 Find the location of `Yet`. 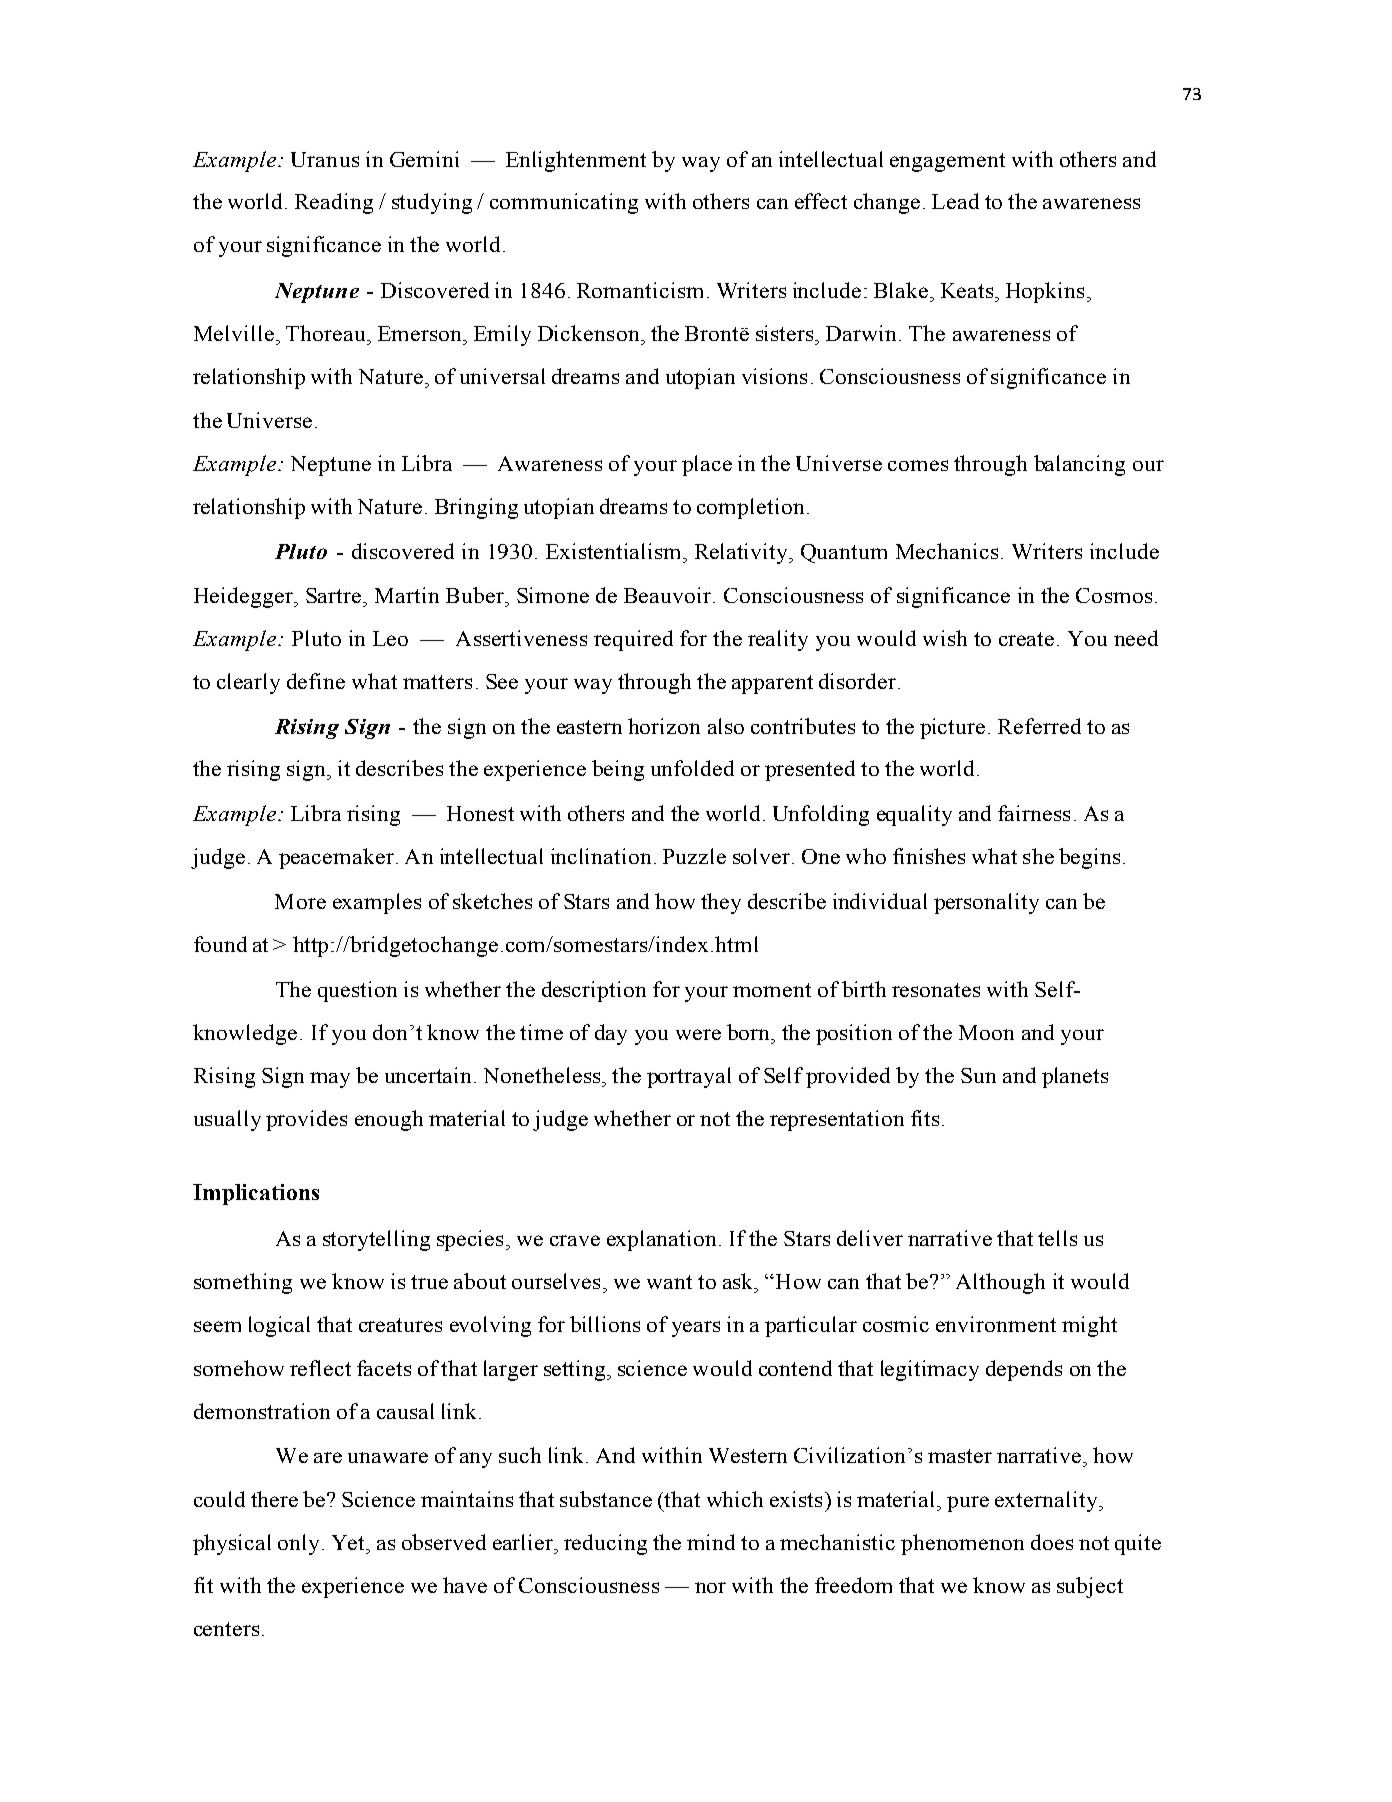

Yet is located at coordinates (350, 1542).
